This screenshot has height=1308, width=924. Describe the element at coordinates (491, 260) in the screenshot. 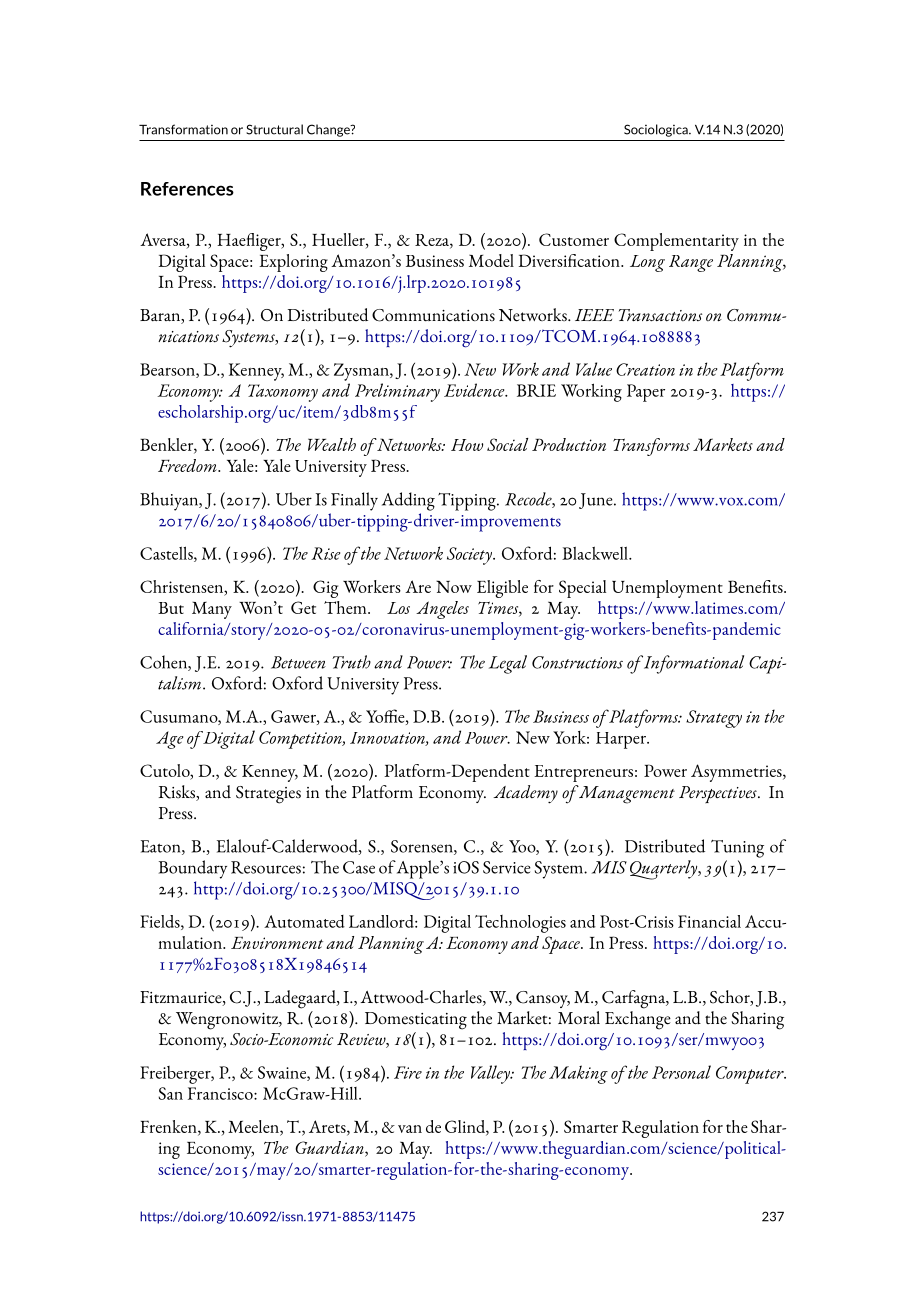

I see `Model` at that location.
